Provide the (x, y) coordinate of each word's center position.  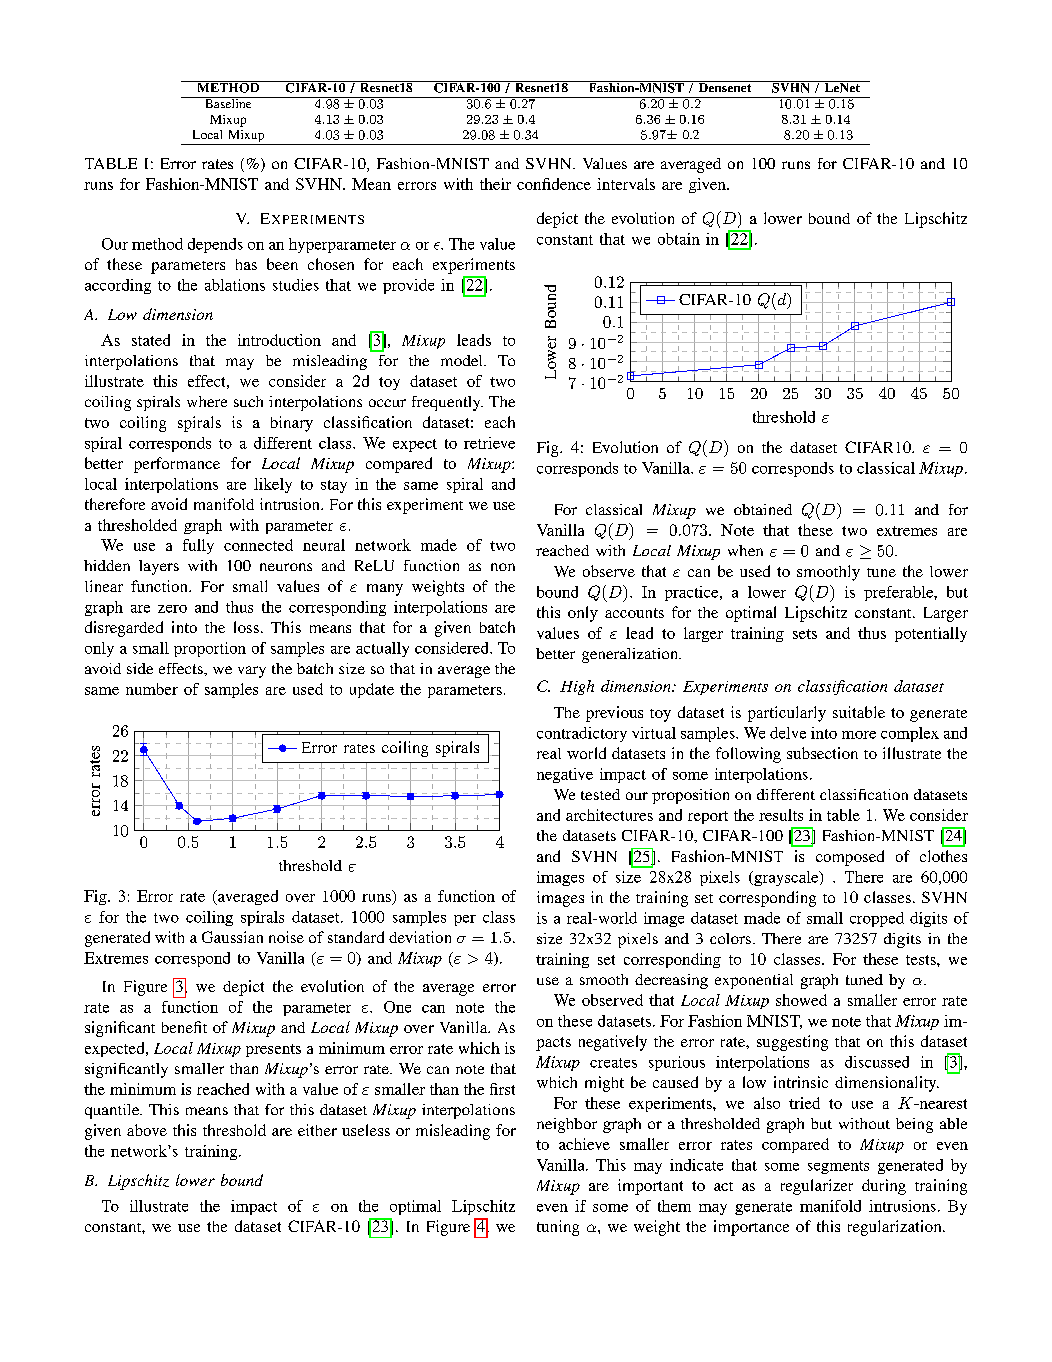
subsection (822, 753)
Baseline (228, 102)
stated (151, 340)
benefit (184, 1027)
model (463, 360)
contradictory (582, 734)
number (152, 689)
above (147, 1130)
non (503, 567)
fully (198, 546)
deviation (420, 937)
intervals (626, 184)
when (745, 550)
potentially (931, 634)
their (495, 184)
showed (801, 1000)
